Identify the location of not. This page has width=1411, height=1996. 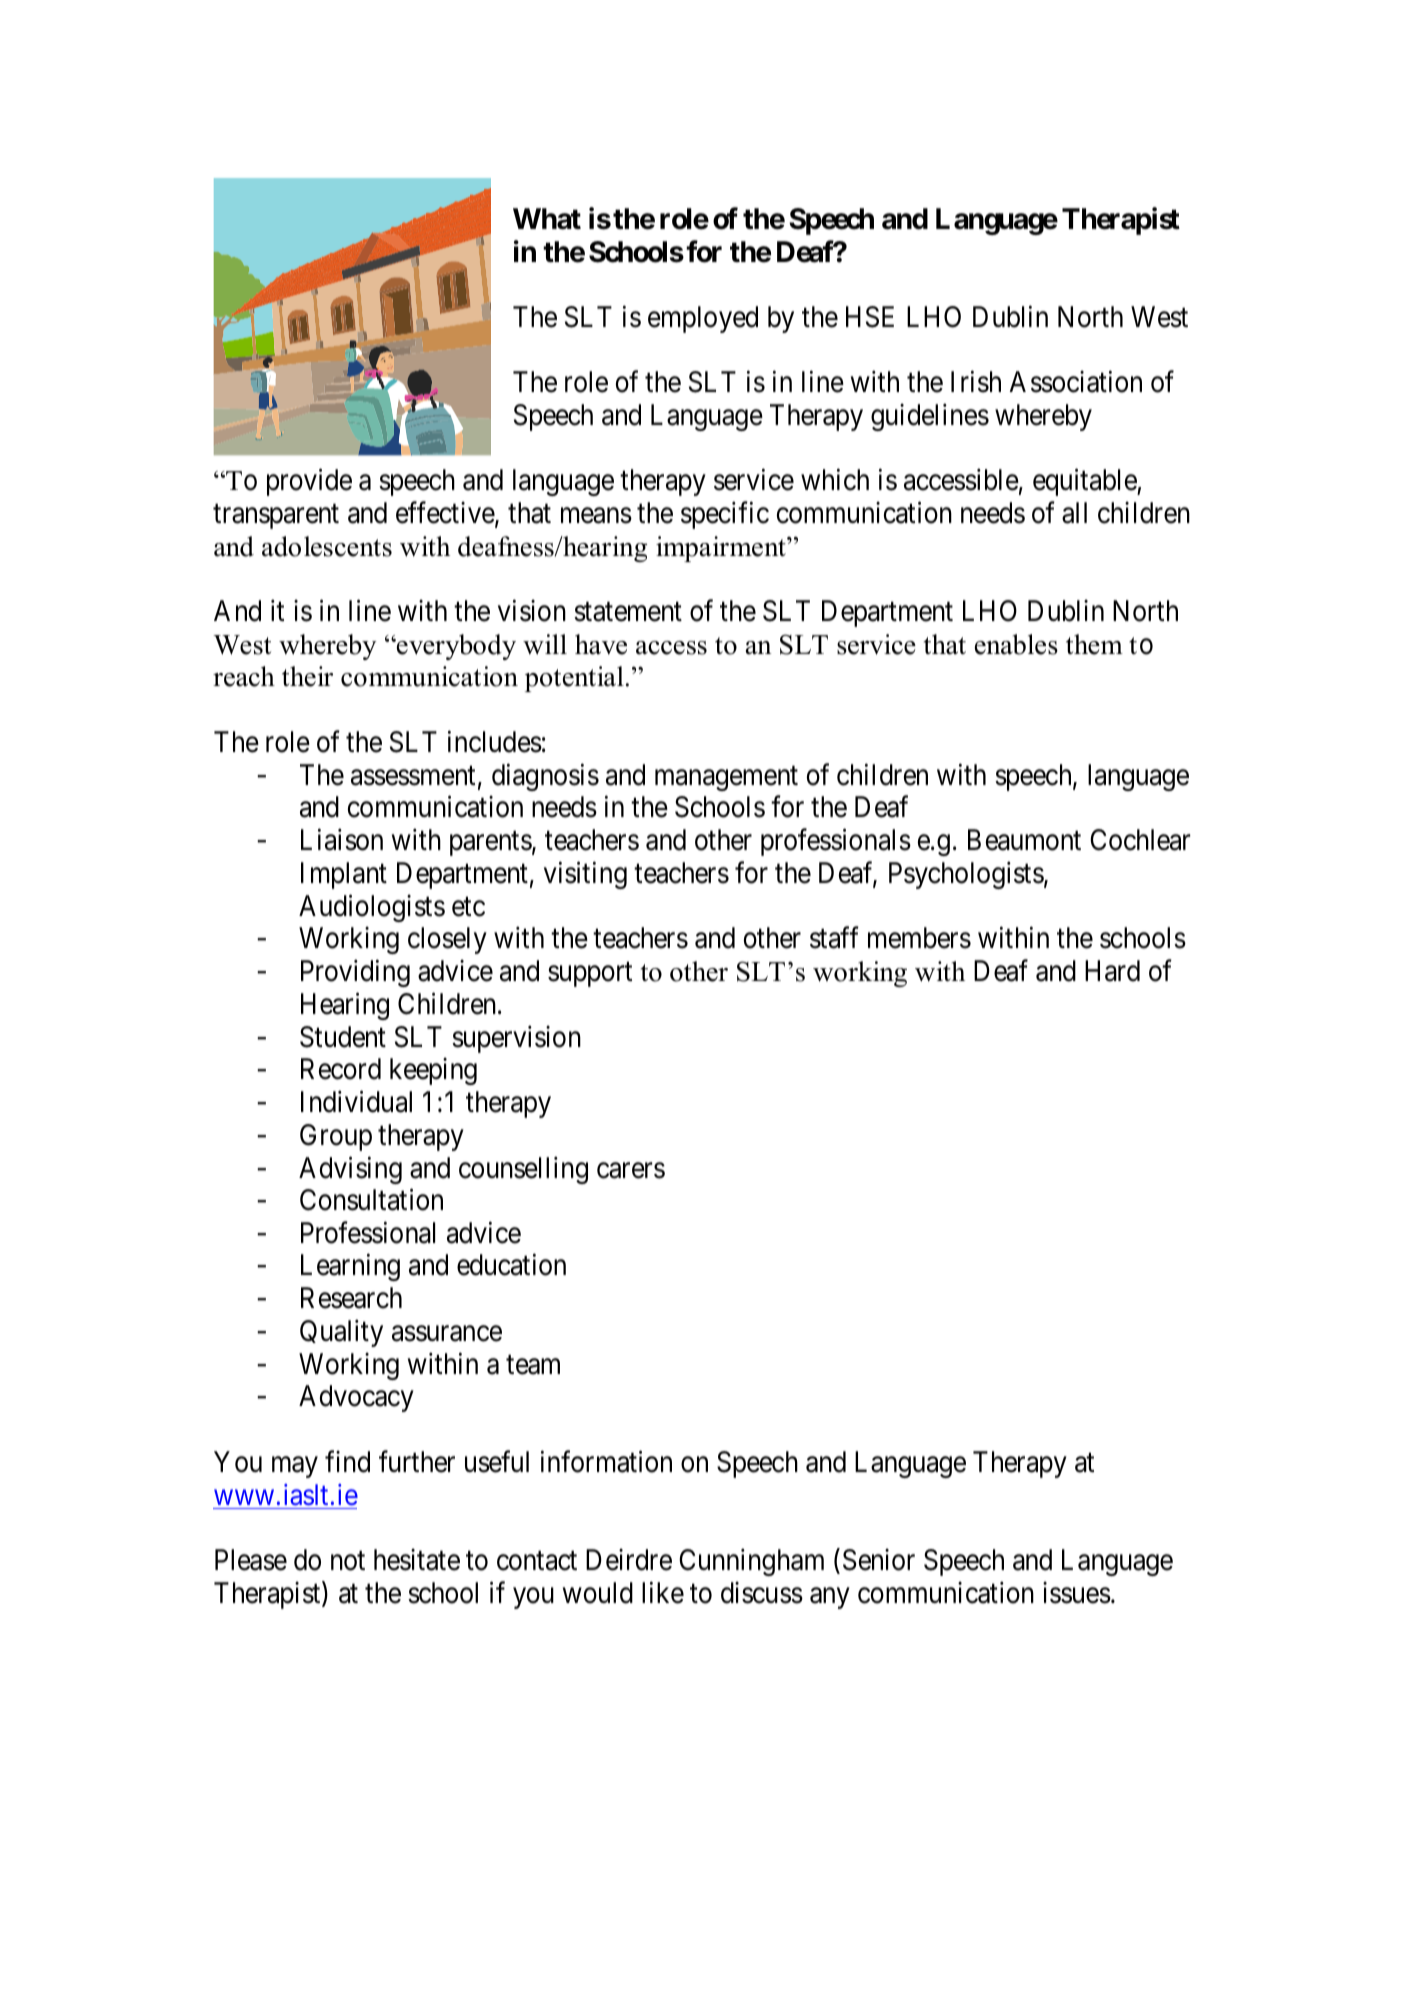
(348, 1561).
